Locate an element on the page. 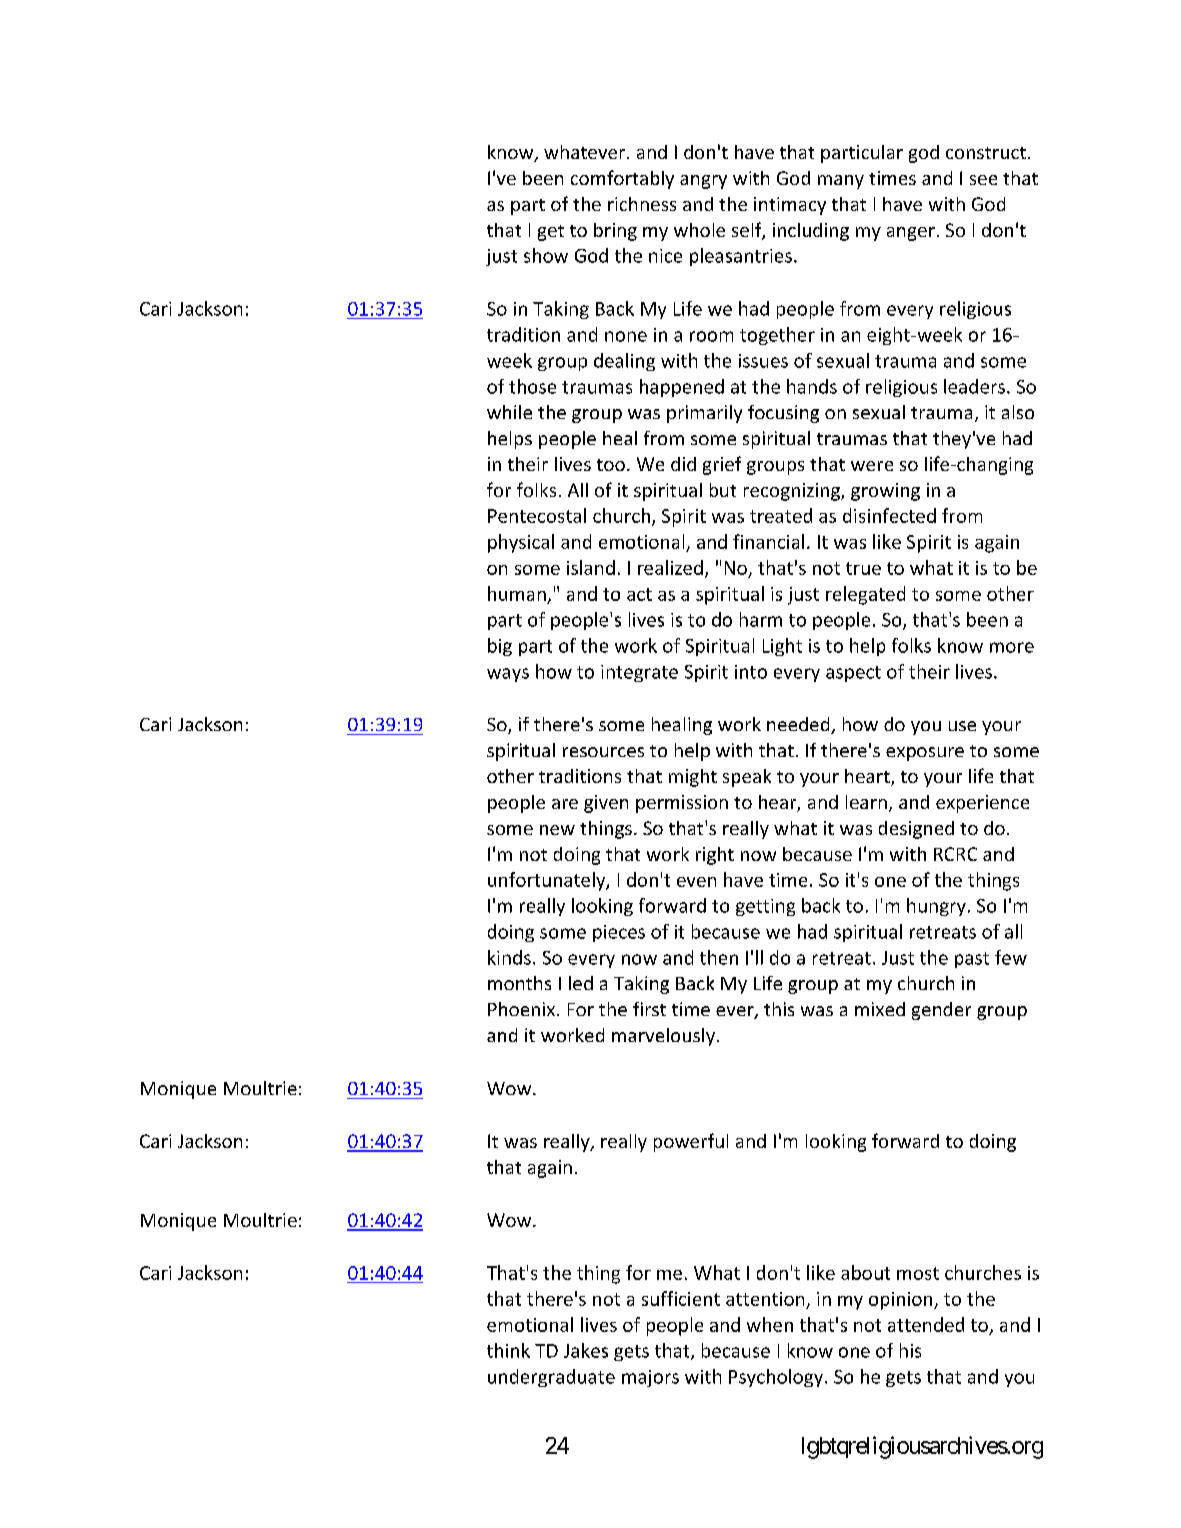 The width and height of the image is (1181, 1528). show is located at coordinates (546, 255).
